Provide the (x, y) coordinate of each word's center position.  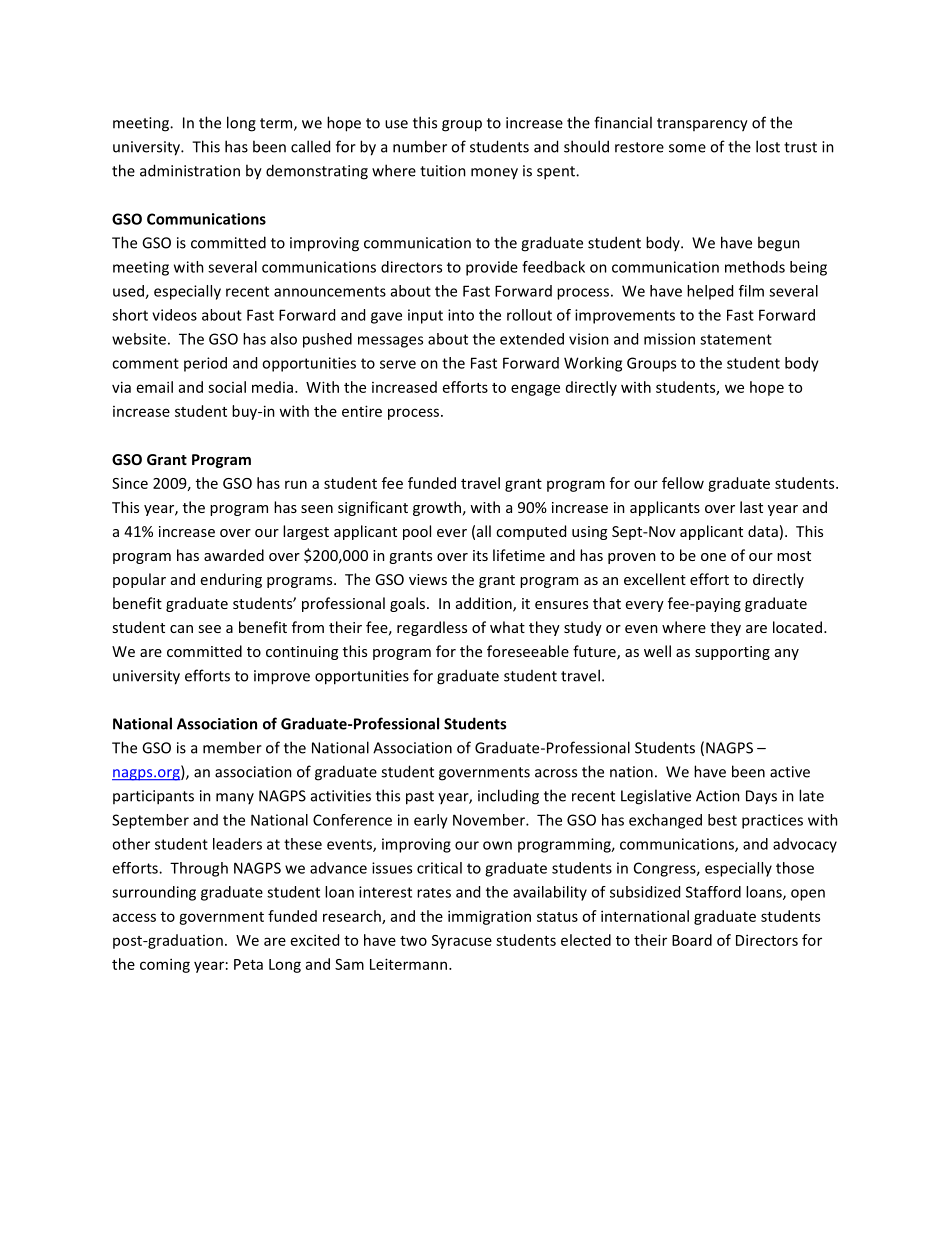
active (790, 772)
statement (736, 339)
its (480, 555)
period (205, 364)
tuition (443, 171)
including (508, 797)
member (232, 747)
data (763, 531)
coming (165, 965)
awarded (234, 555)
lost (768, 146)
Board (692, 940)
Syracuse (462, 942)
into (461, 315)
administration (190, 170)
